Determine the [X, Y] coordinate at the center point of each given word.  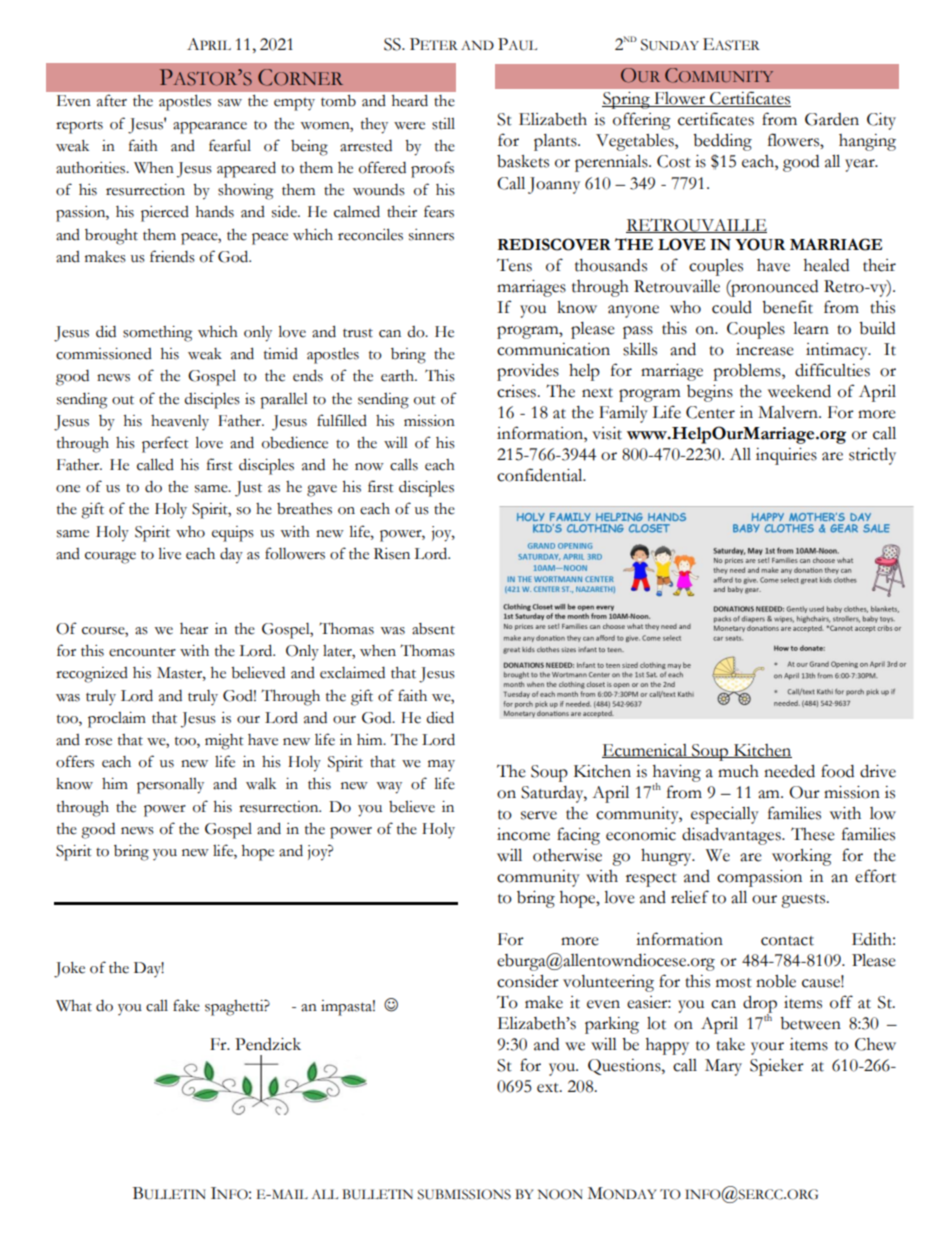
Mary [723, 1067]
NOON [560, 1194]
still [443, 124]
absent [433, 629]
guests [804, 901]
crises [517, 391]
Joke [69, 970]
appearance [210, 128]
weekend [799, 391]
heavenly [180, 422]
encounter [142, 652]
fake [186, 1005]
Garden [832, 119]
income [523, 834]
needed [789, 771]
